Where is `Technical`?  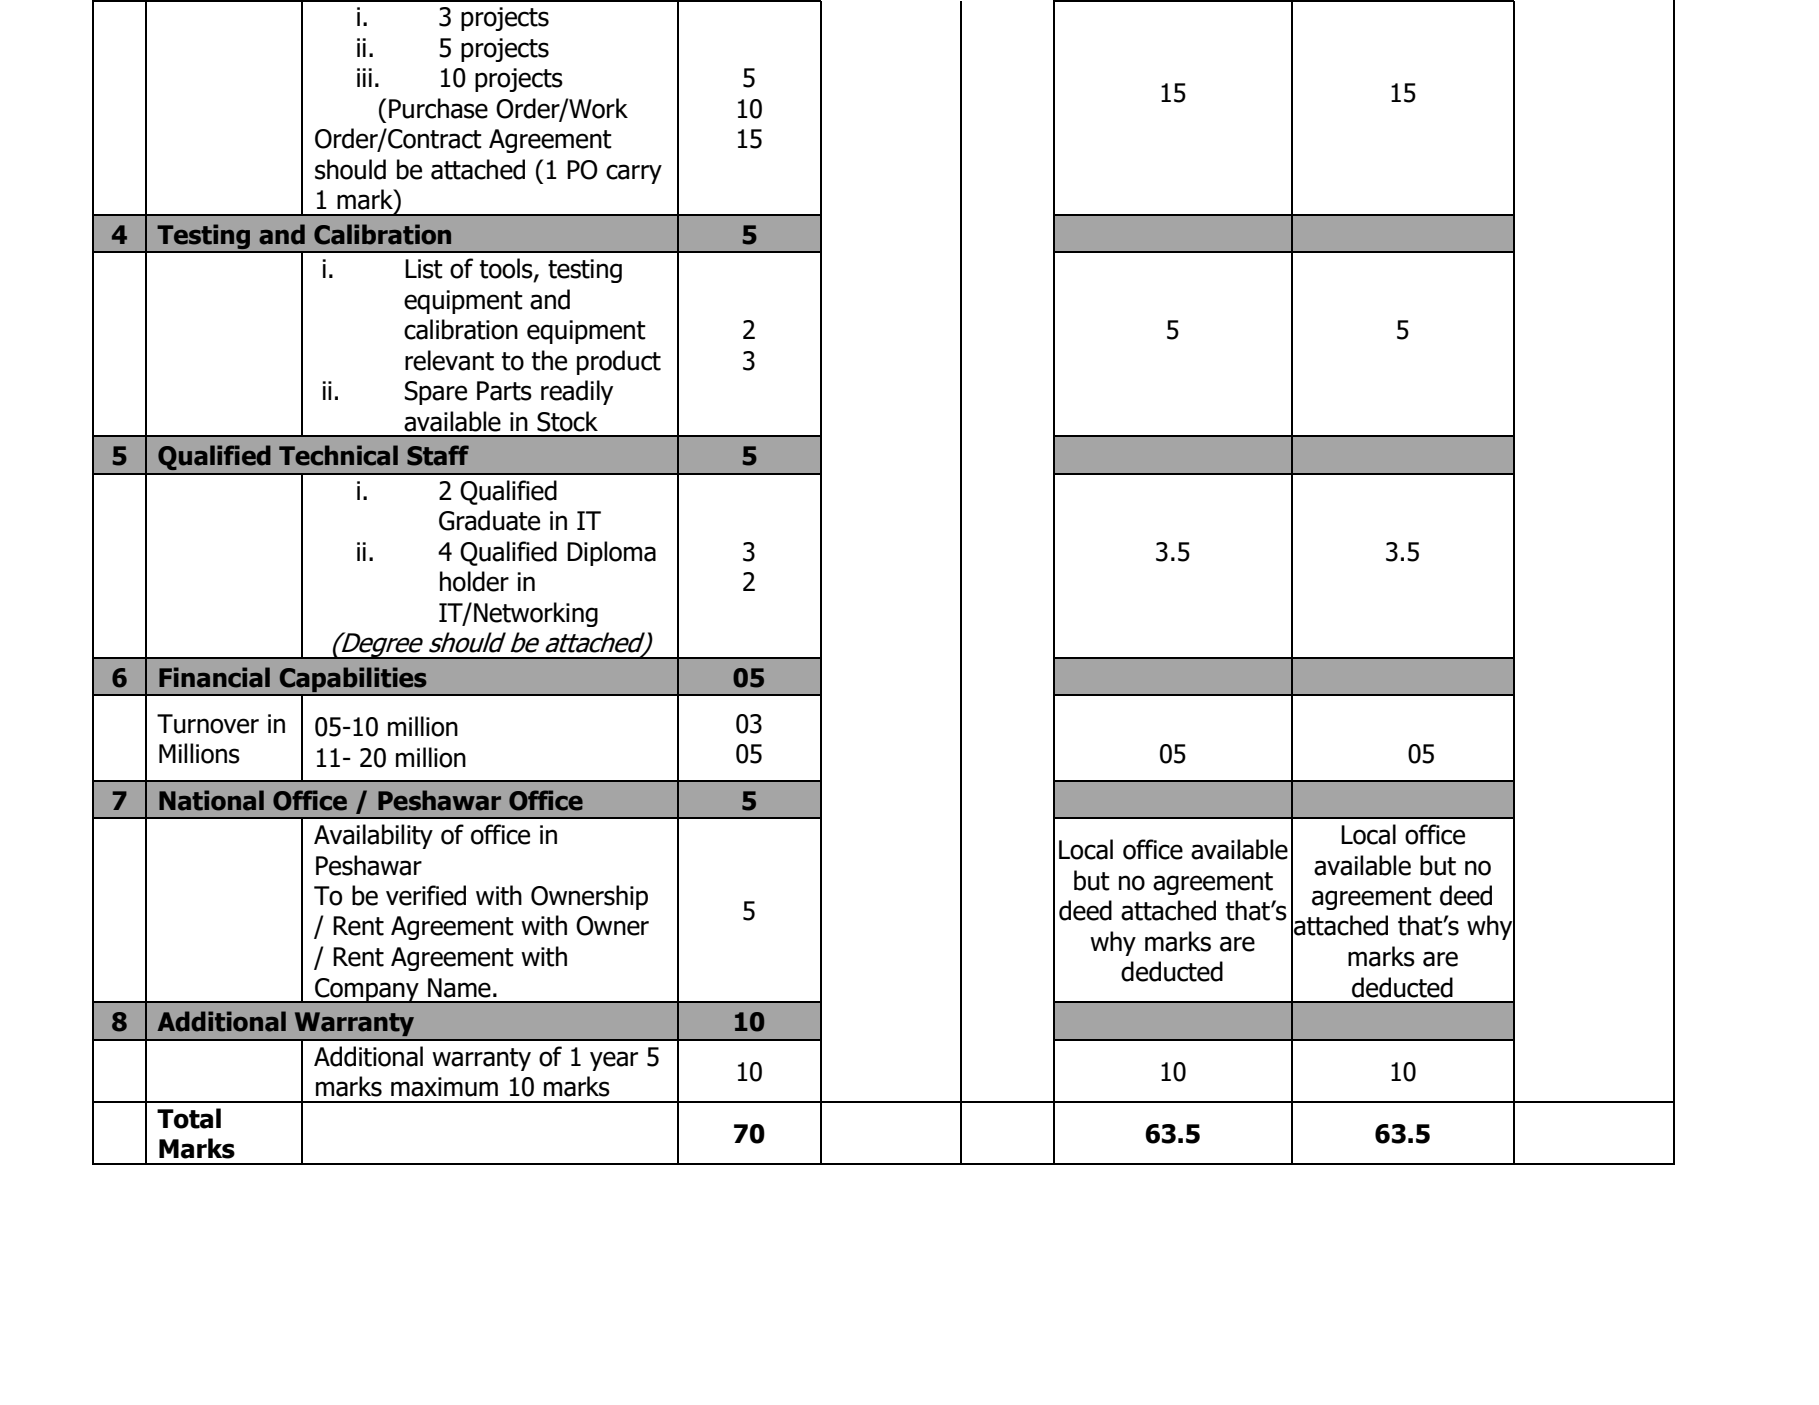 Technical is located at coordinates (338, 455).
